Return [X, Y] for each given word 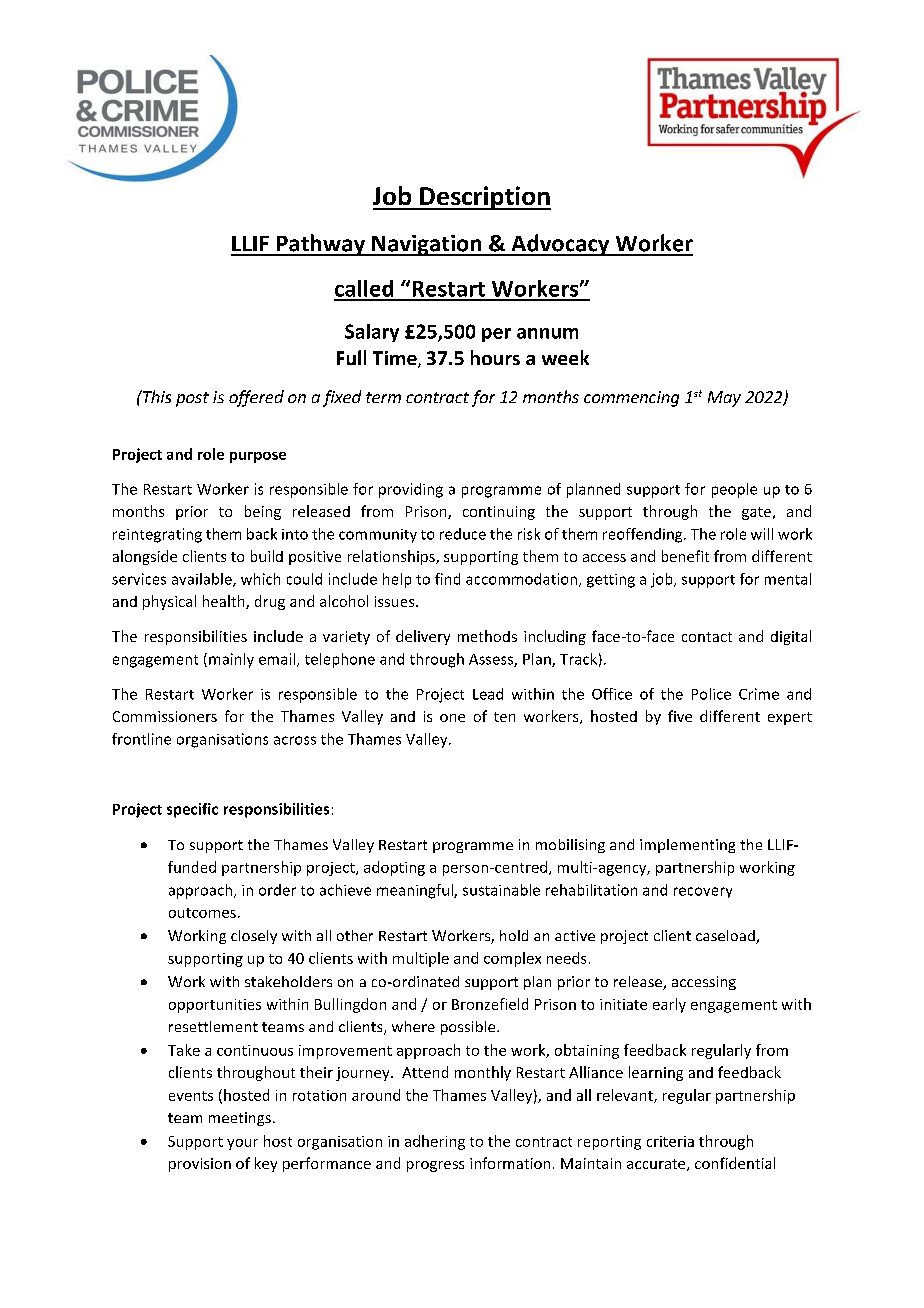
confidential [735, 1163]
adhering [435, 1142]
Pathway [321, 245]
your [242, 1144]
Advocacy [560, 245]
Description [484, 198]
